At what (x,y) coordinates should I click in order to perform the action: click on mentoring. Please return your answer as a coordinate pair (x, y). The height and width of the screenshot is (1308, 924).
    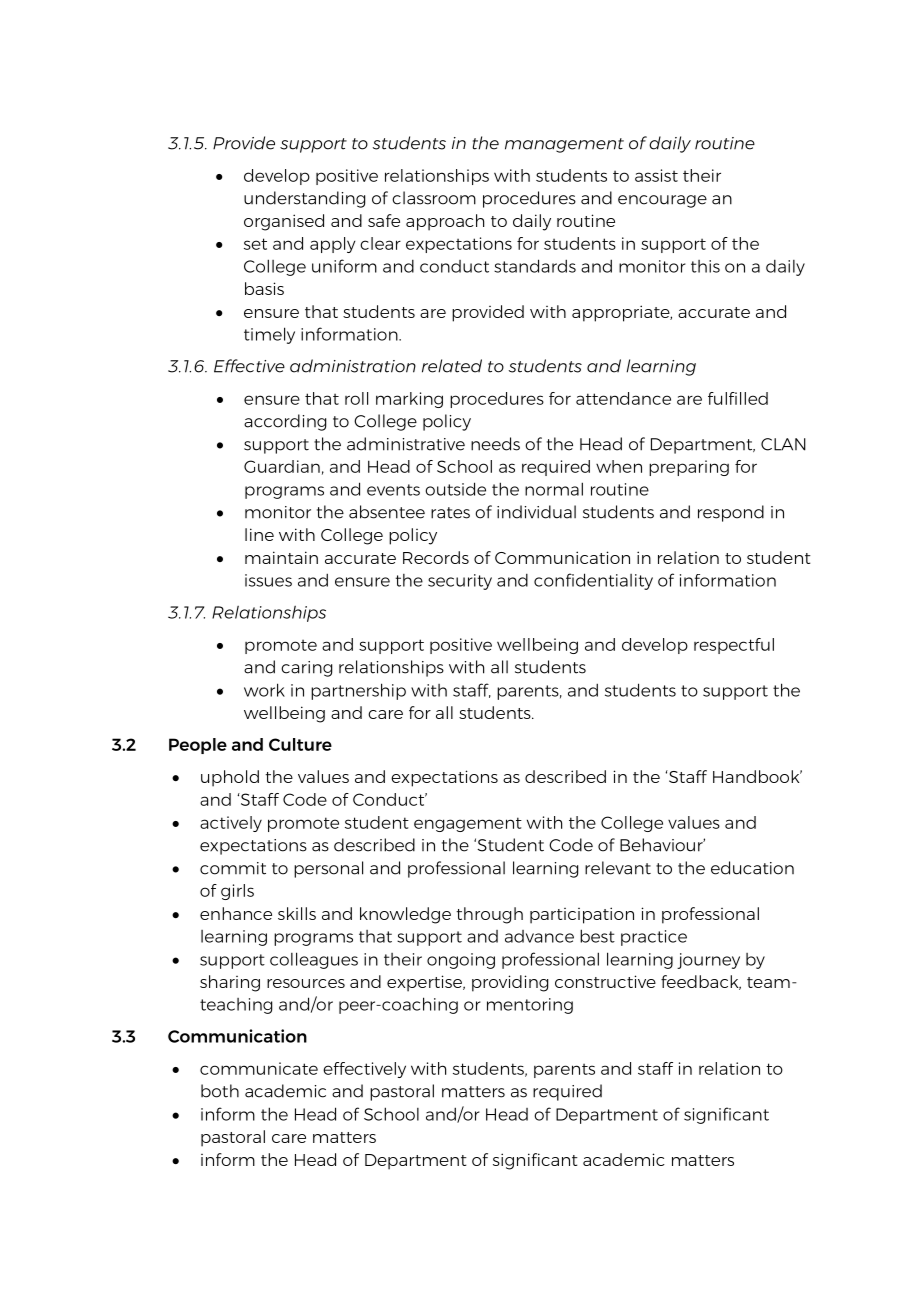
    Looking at the image, I should click on (530, 1006).
